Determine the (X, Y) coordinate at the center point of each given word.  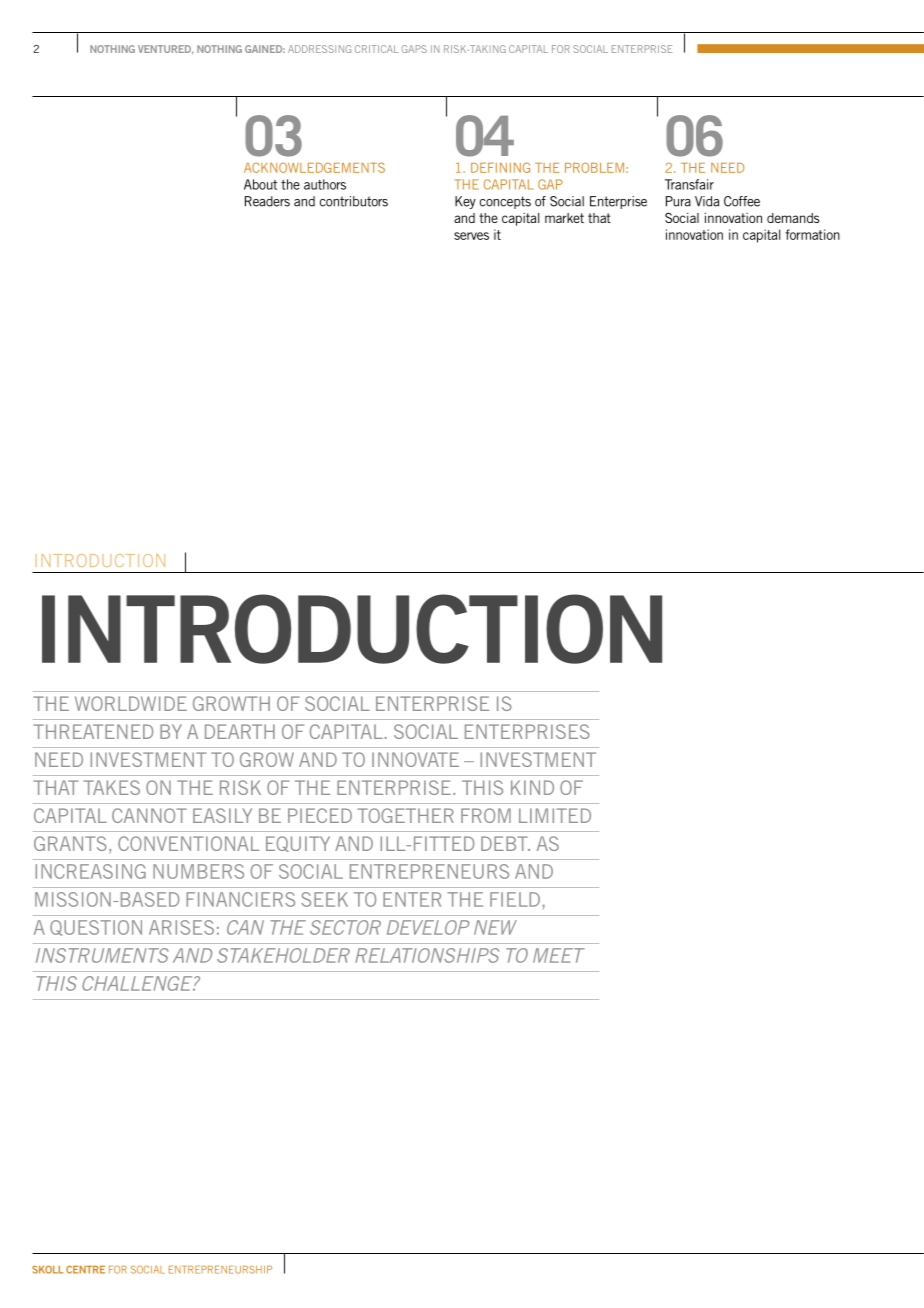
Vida (707, 201)
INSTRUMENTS (102, 955)
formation (812, 234)
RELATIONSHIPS (427, 955)
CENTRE (85, 1269)
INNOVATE (415, 759)
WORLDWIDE (131, 703)
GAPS (414, 49)
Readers (267, 201)
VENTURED (165, 50)
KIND (532, 787)
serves (471, 236)
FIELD (515, 899)
